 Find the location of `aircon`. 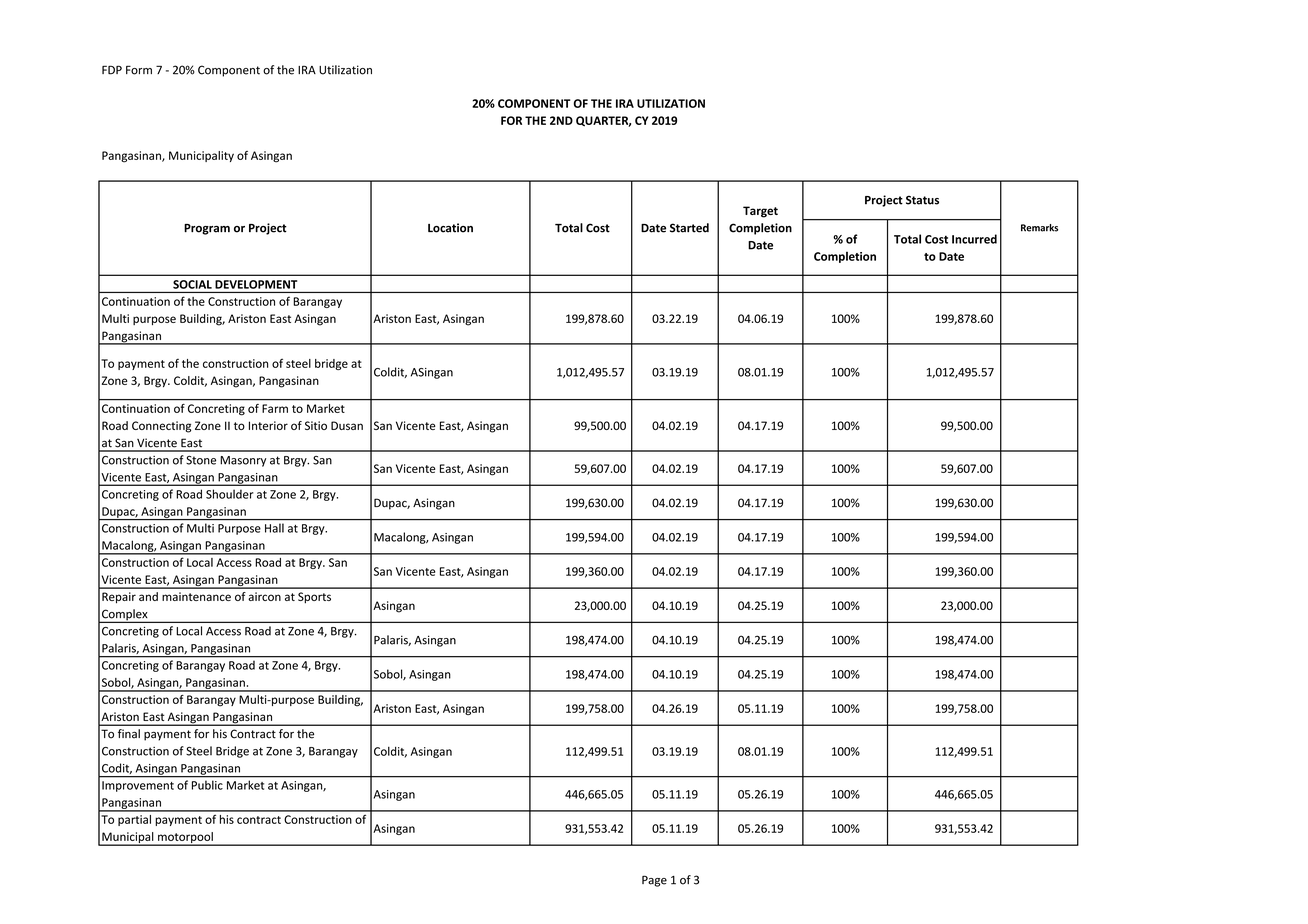

aircon is located at coordinates (264, 596).
